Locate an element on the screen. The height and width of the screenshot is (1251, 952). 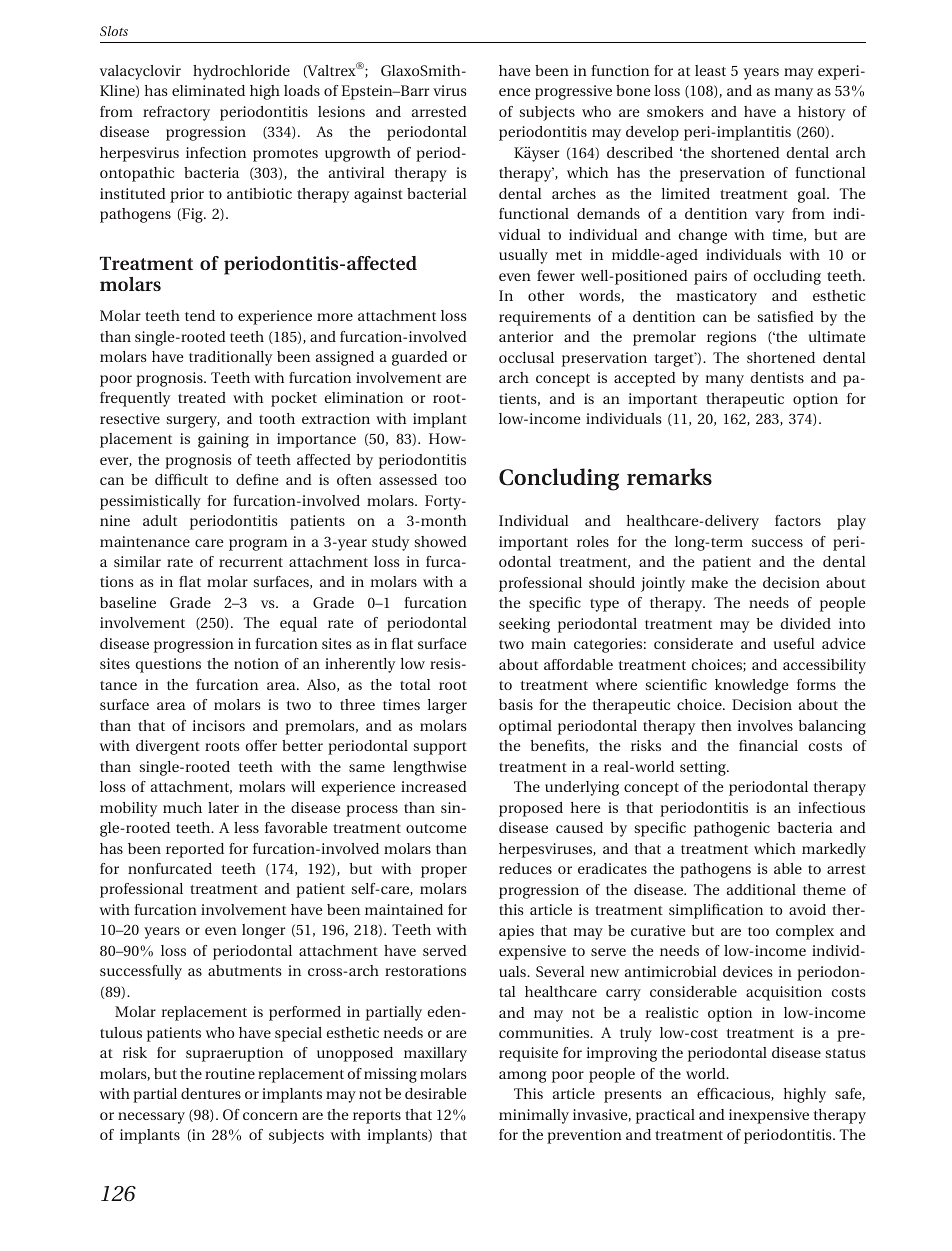
eliminated is located at coordinates (208, 90).
